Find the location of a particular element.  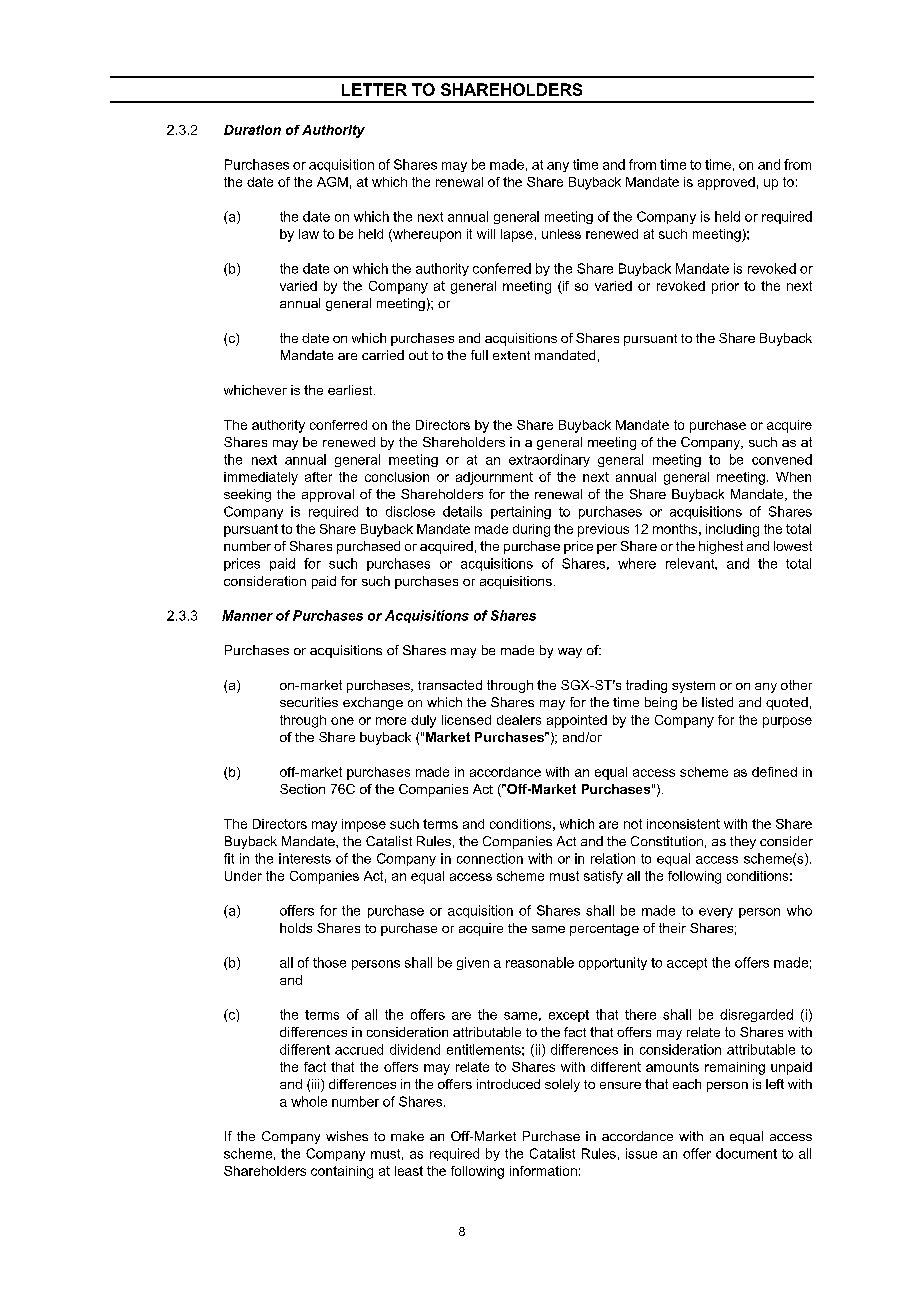

extent is located at coordinates (511, 355).
